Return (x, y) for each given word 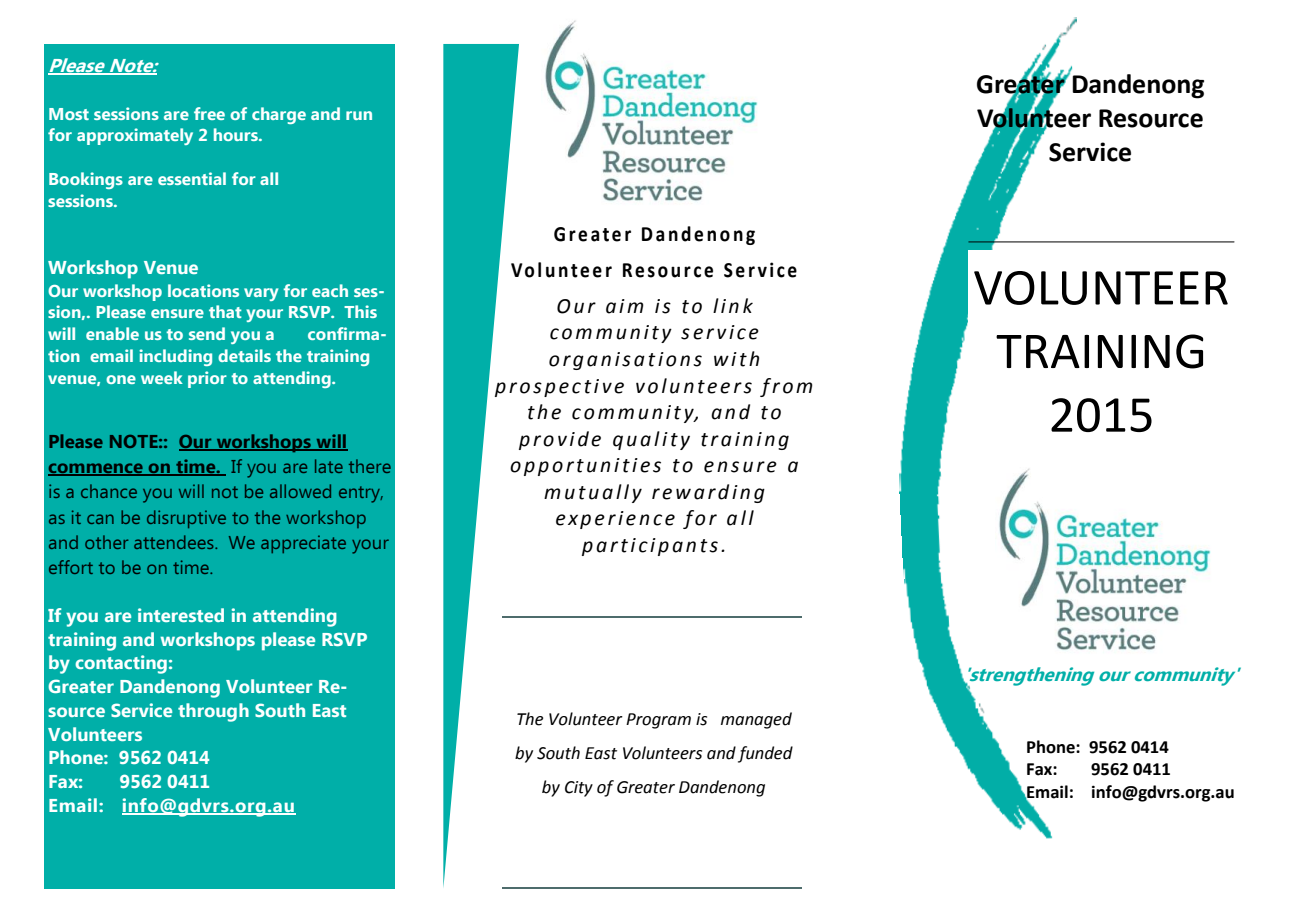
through (213, 712)
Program (658, 721)
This (360, 311)
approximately (135, 136)
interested (181, 615)
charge (279, 115)
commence (96, 469)
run (359, 115)
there (370, 466)
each (330, 290)
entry (361, 494)
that (225, 311)
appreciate (303, 544)
